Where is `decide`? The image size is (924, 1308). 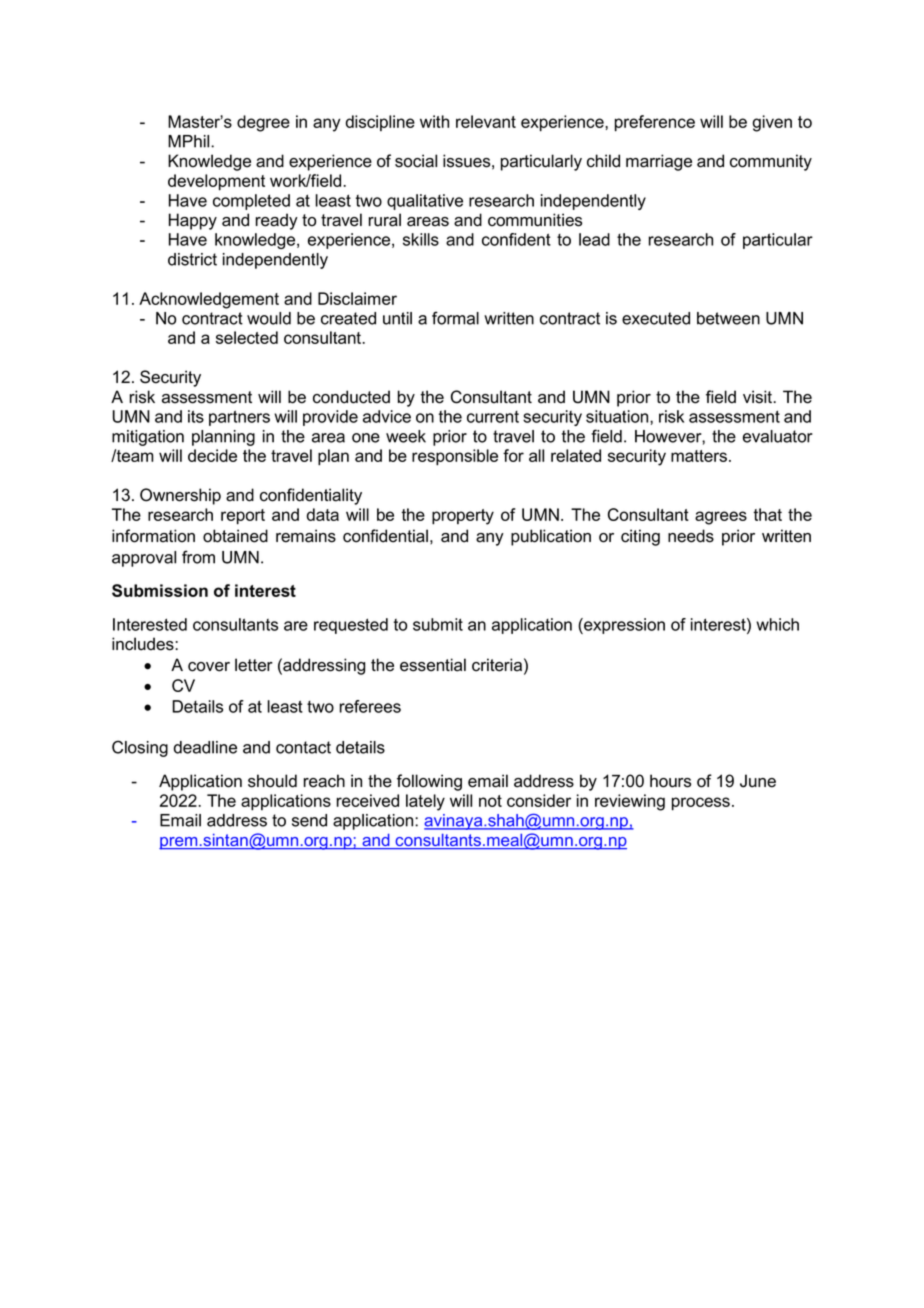 decide is located at coordinates (212, 455).
